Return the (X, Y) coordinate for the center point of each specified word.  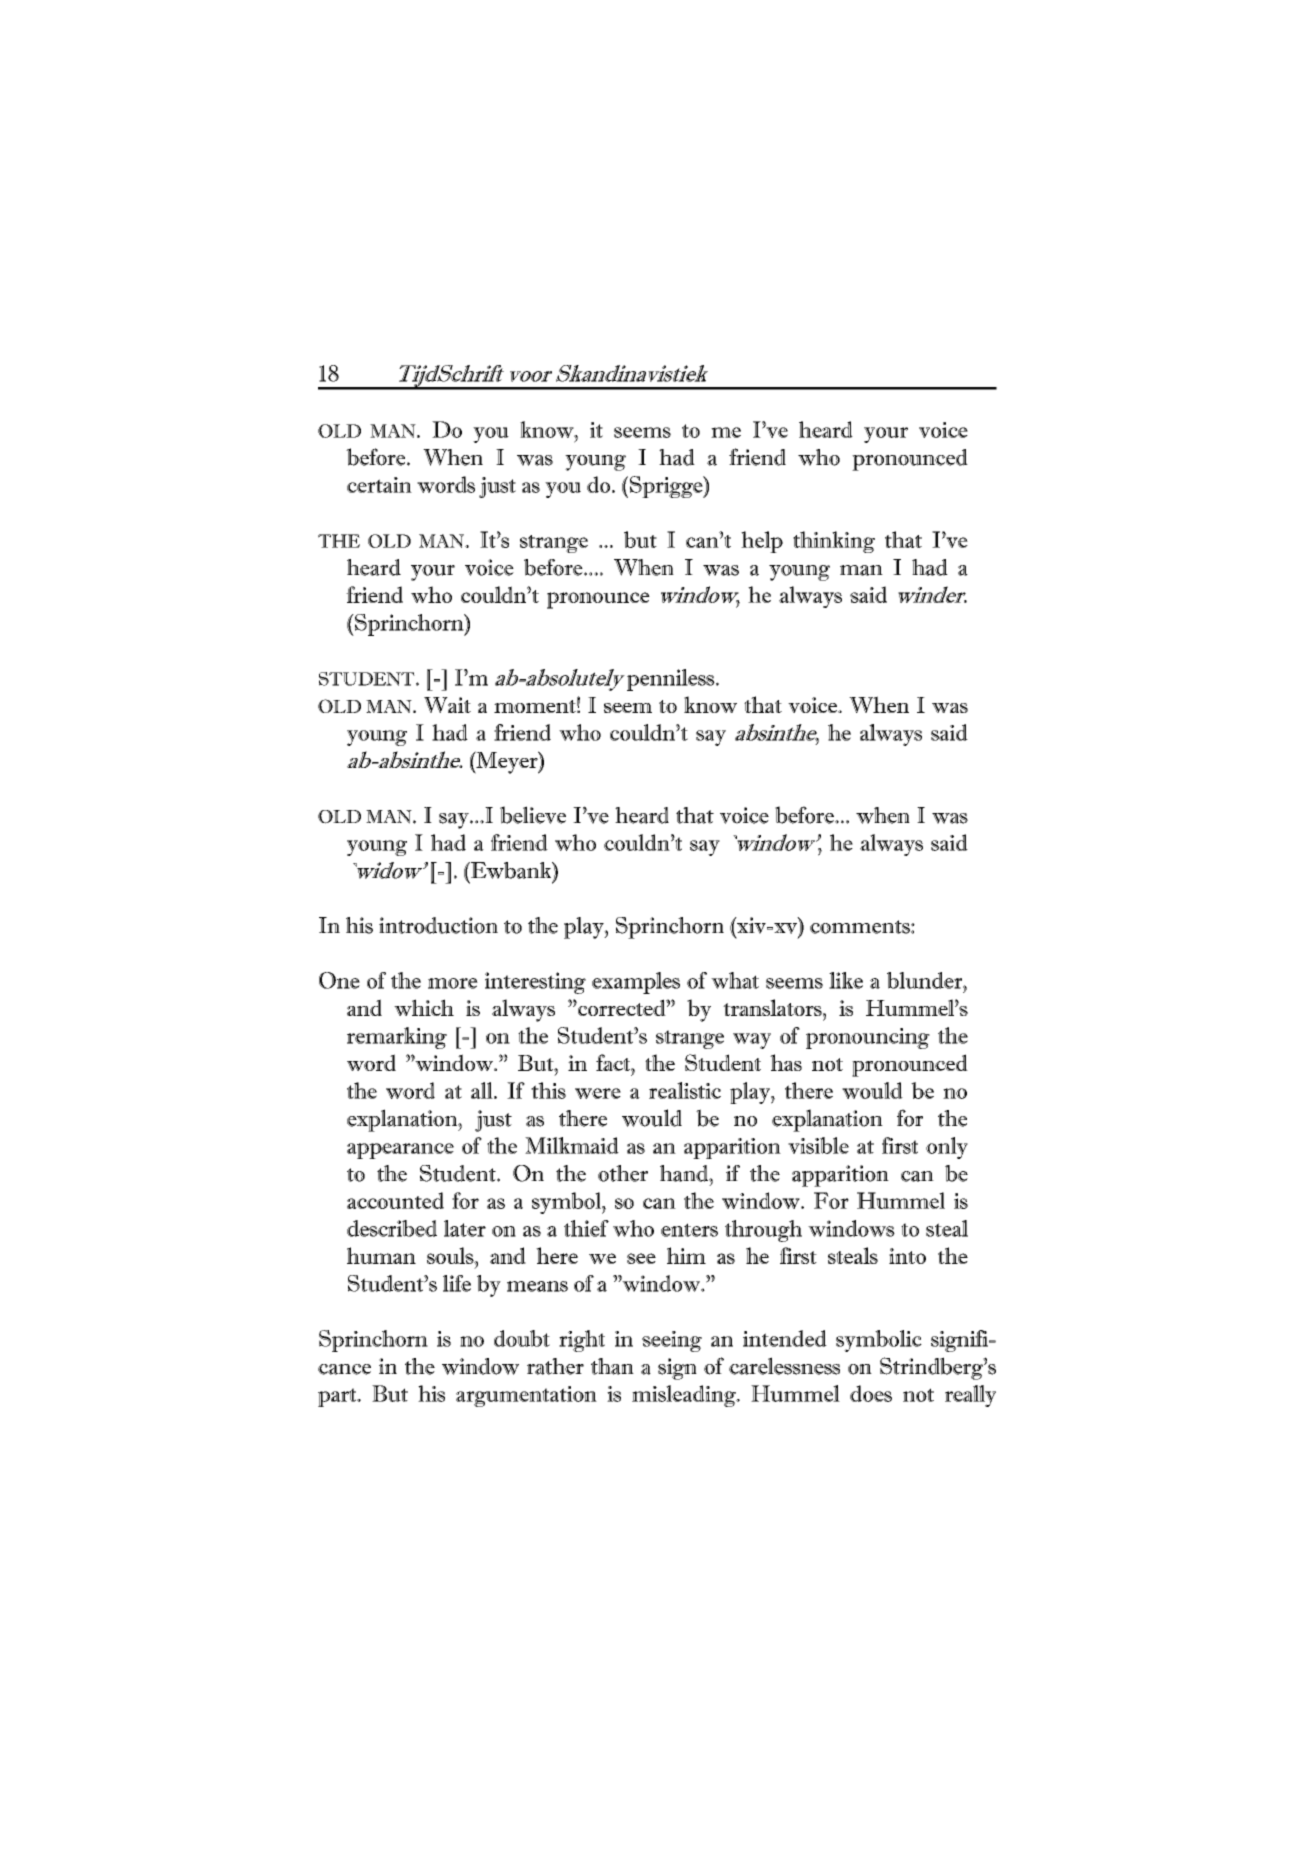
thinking (834, 542)
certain (379, 485)
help (762, 542)
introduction (438, 925)
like (846, 980)
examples (636, 983)
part (338, 1397)
